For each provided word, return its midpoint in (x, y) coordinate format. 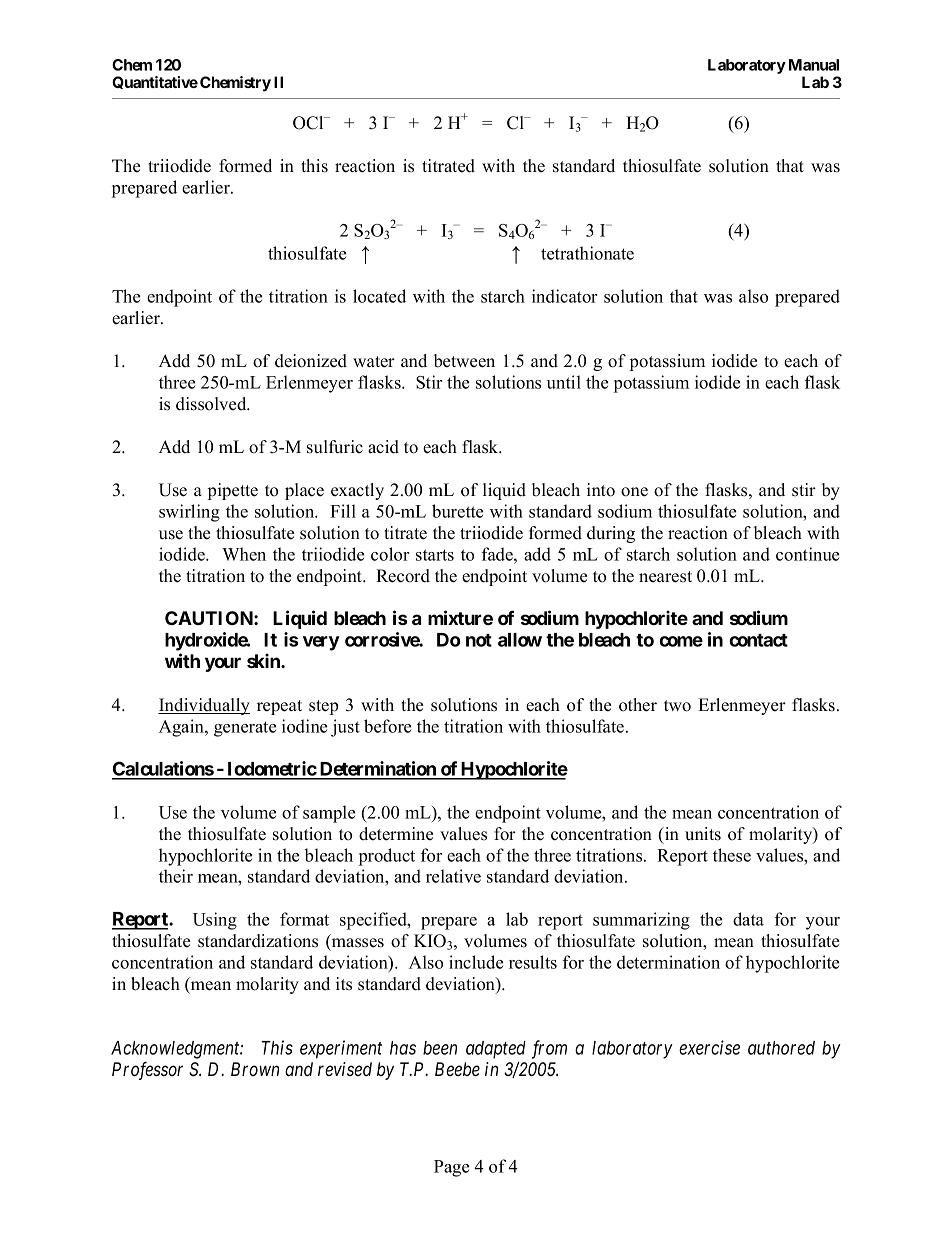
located (379, 296)
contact (758, 640)
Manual (814, 65)
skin (264, 660)
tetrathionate (587, 253)
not (479, 640)
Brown (255, 1069)
